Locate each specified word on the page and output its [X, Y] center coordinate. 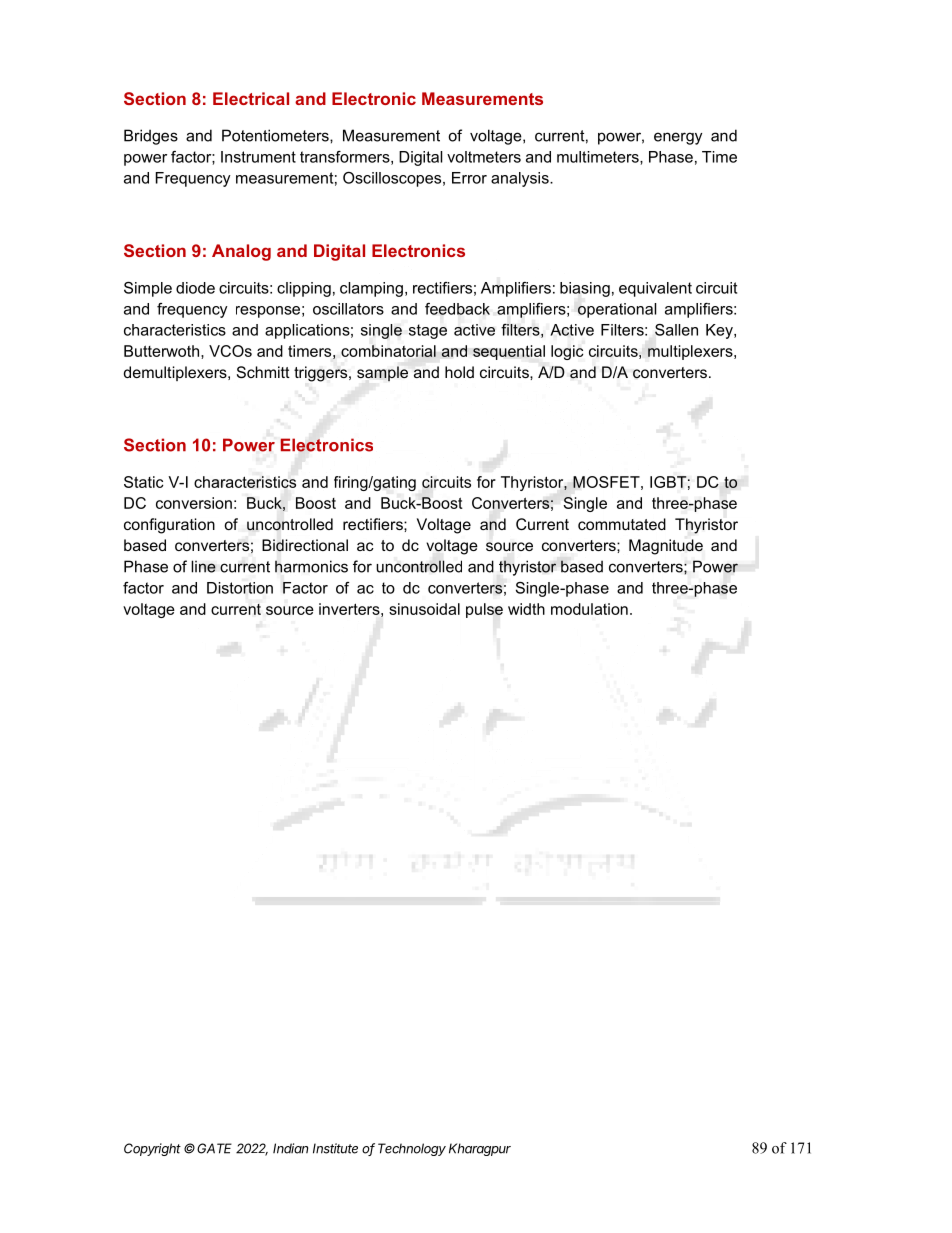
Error [469, 178]
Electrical [251, 98]
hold [459, 372]
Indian [290, 1148]
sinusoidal [424, 609]
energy [678, 138]
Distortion [240, 588]
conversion [194, 503]
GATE [214, 1148]
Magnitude [666, 547]
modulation [589, 609]
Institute [335, 1148]
